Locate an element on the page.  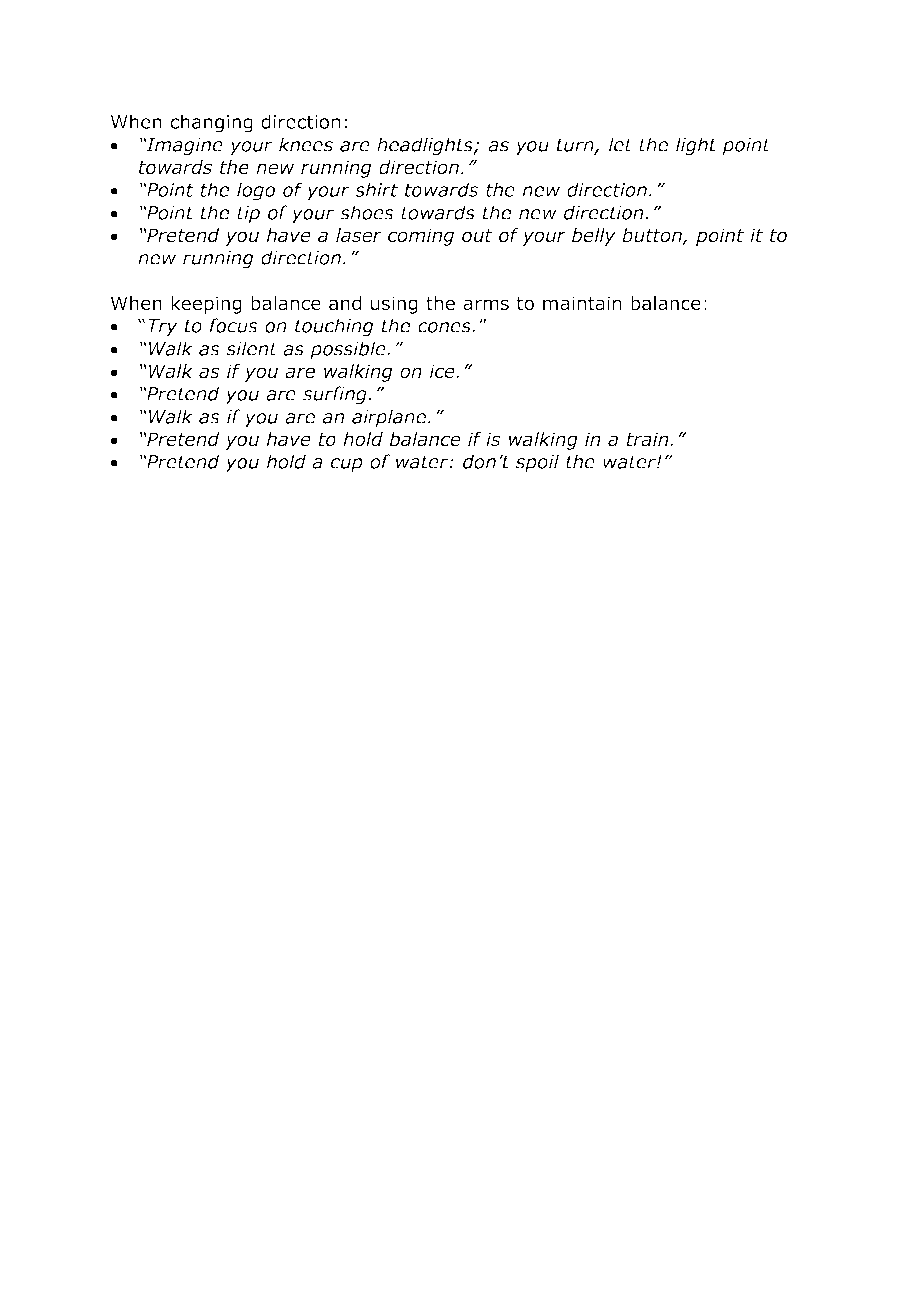
train is located at coordinates (649, 439).
